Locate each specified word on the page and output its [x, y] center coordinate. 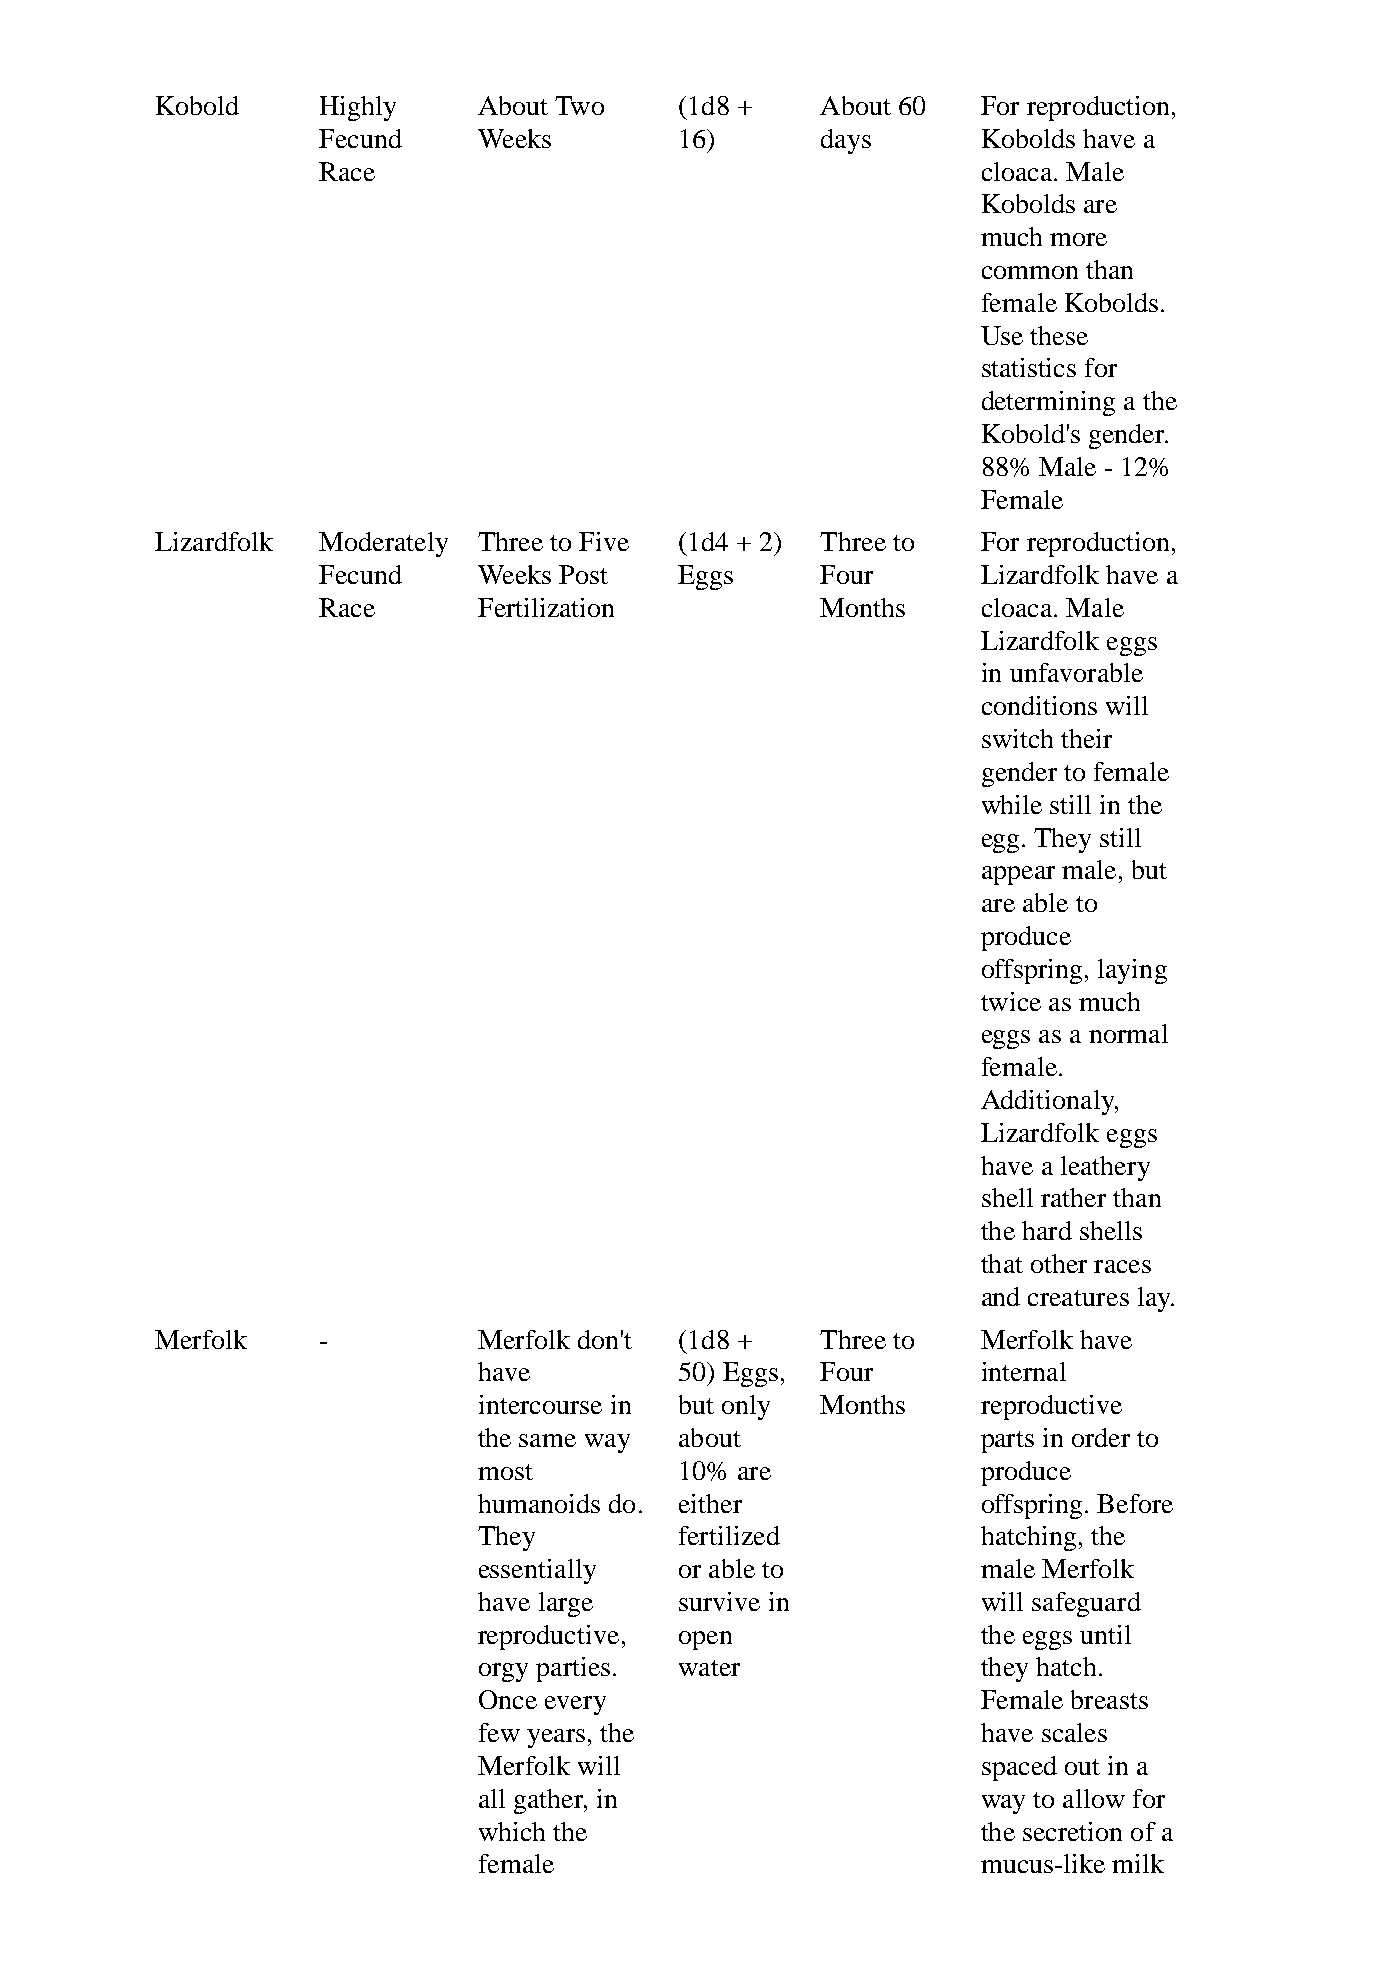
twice [1011, 1001]
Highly [358, 108]
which [512, 1831]
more [1078, 239]
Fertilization [546, 607]
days [846, 141]
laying [1132, 971]
